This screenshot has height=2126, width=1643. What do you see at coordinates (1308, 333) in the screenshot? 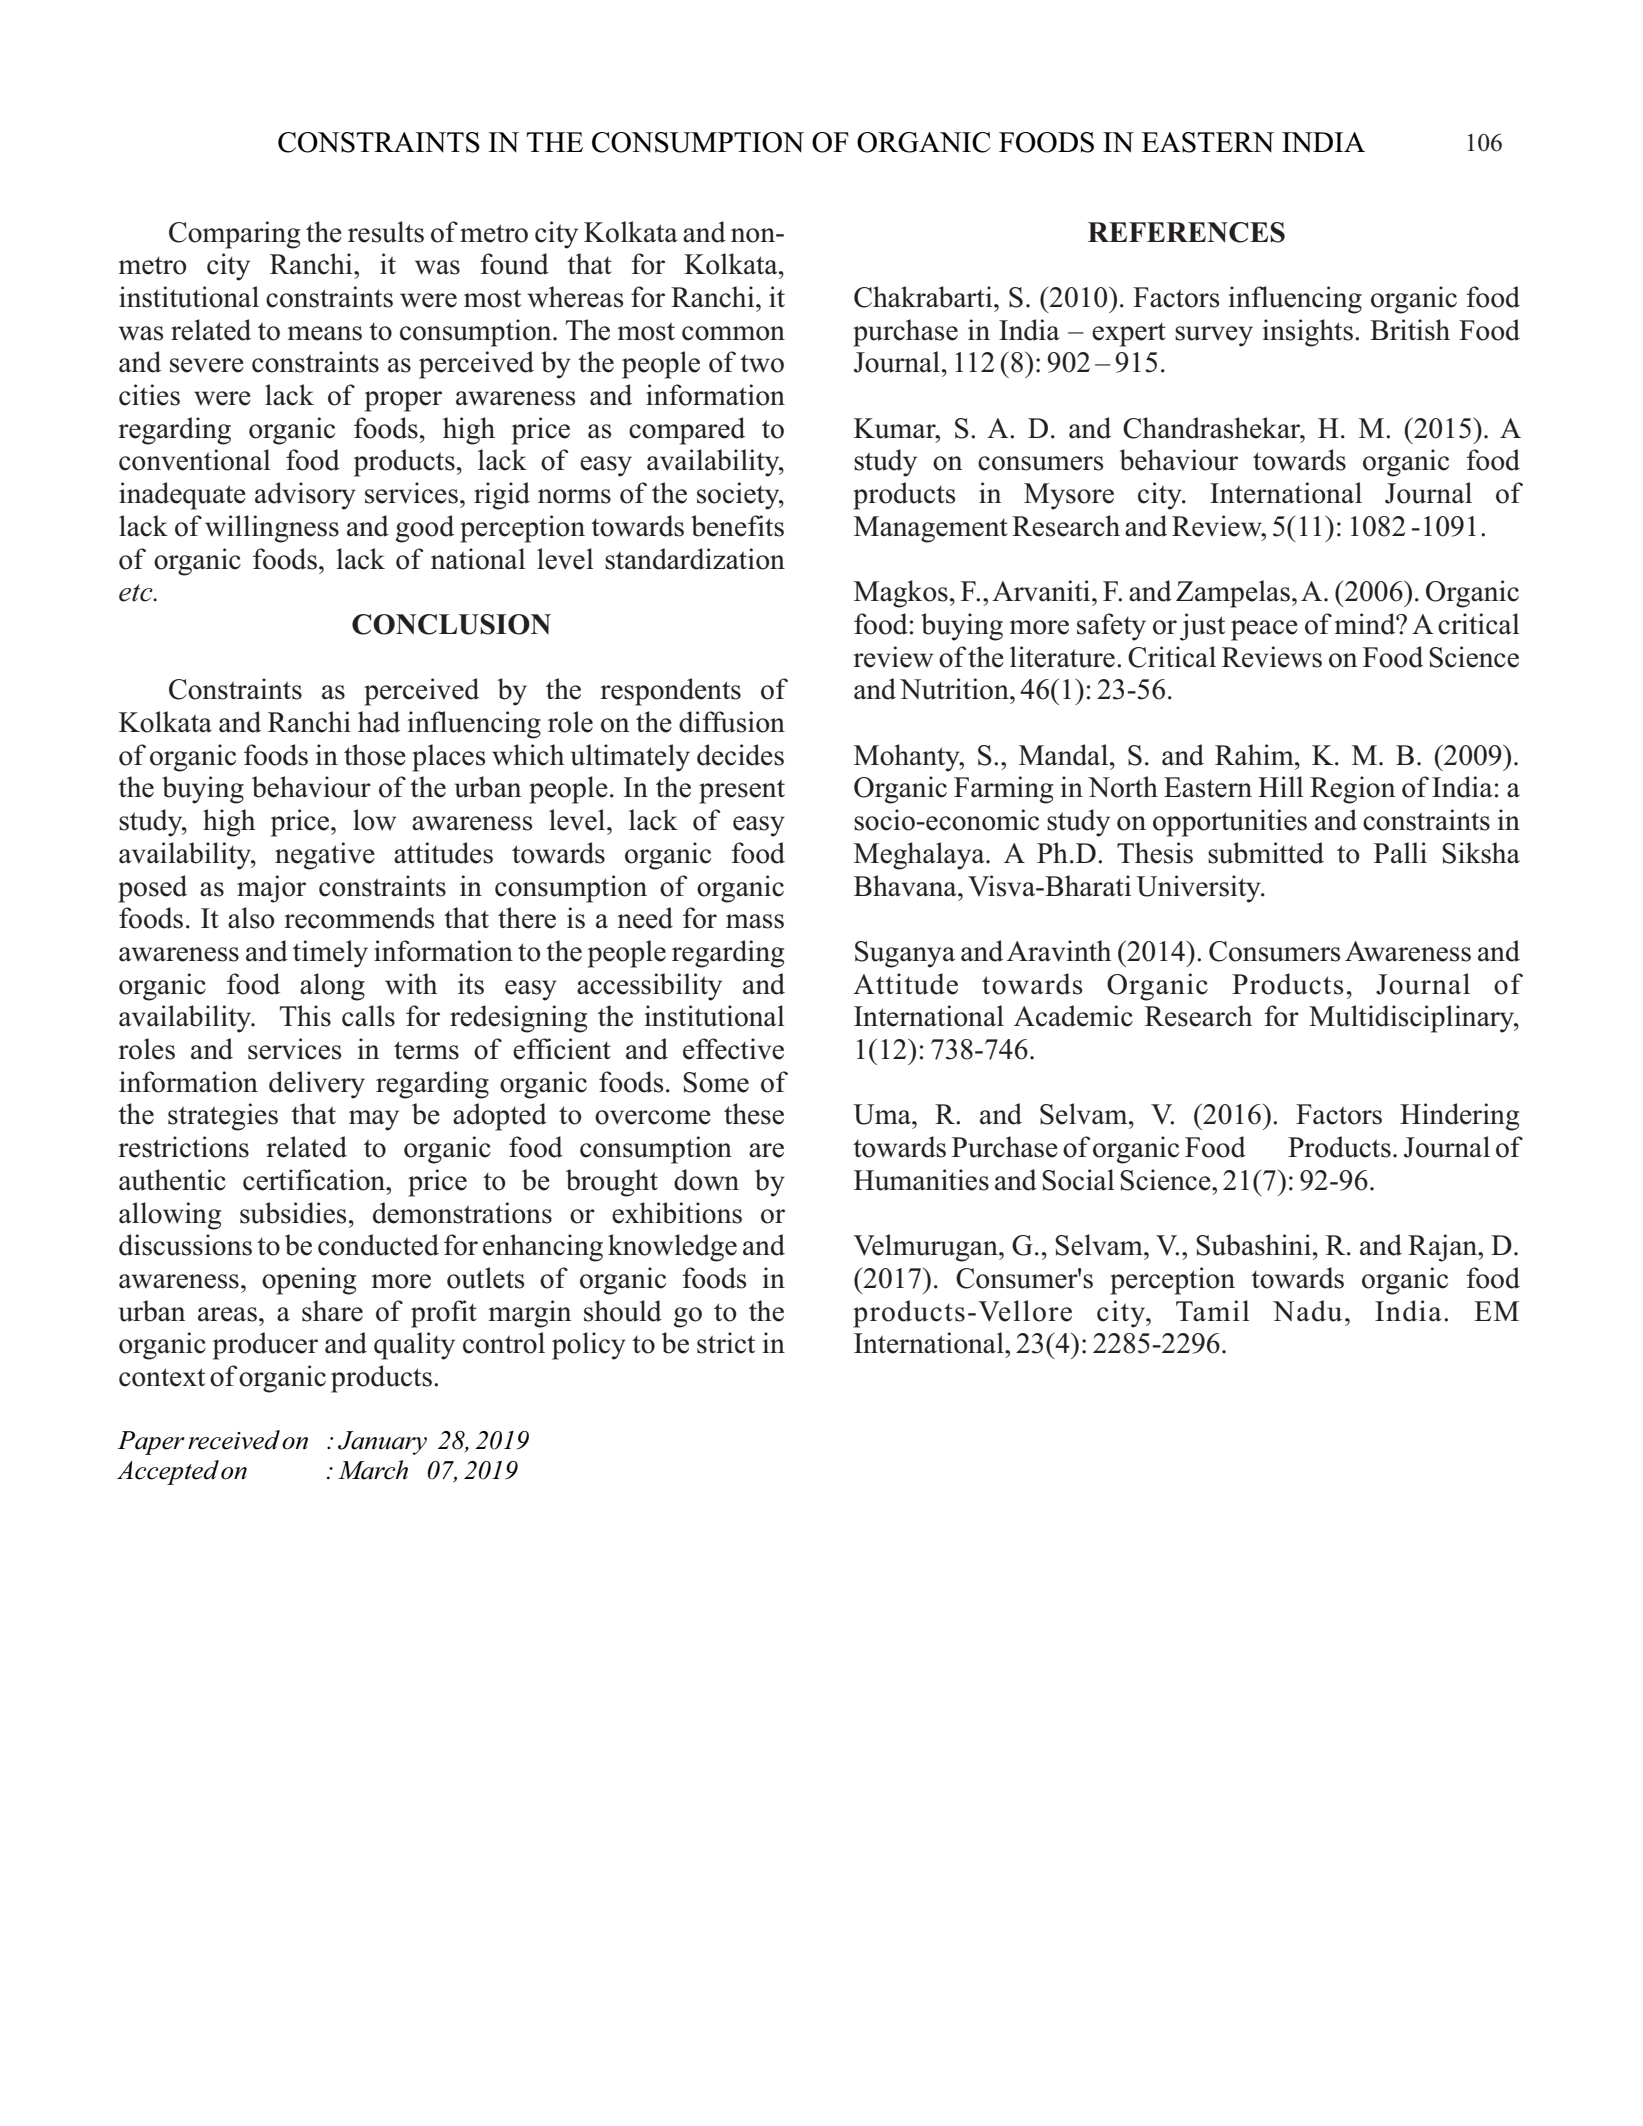
I see `insights` at bounding box center [1308, 333].
